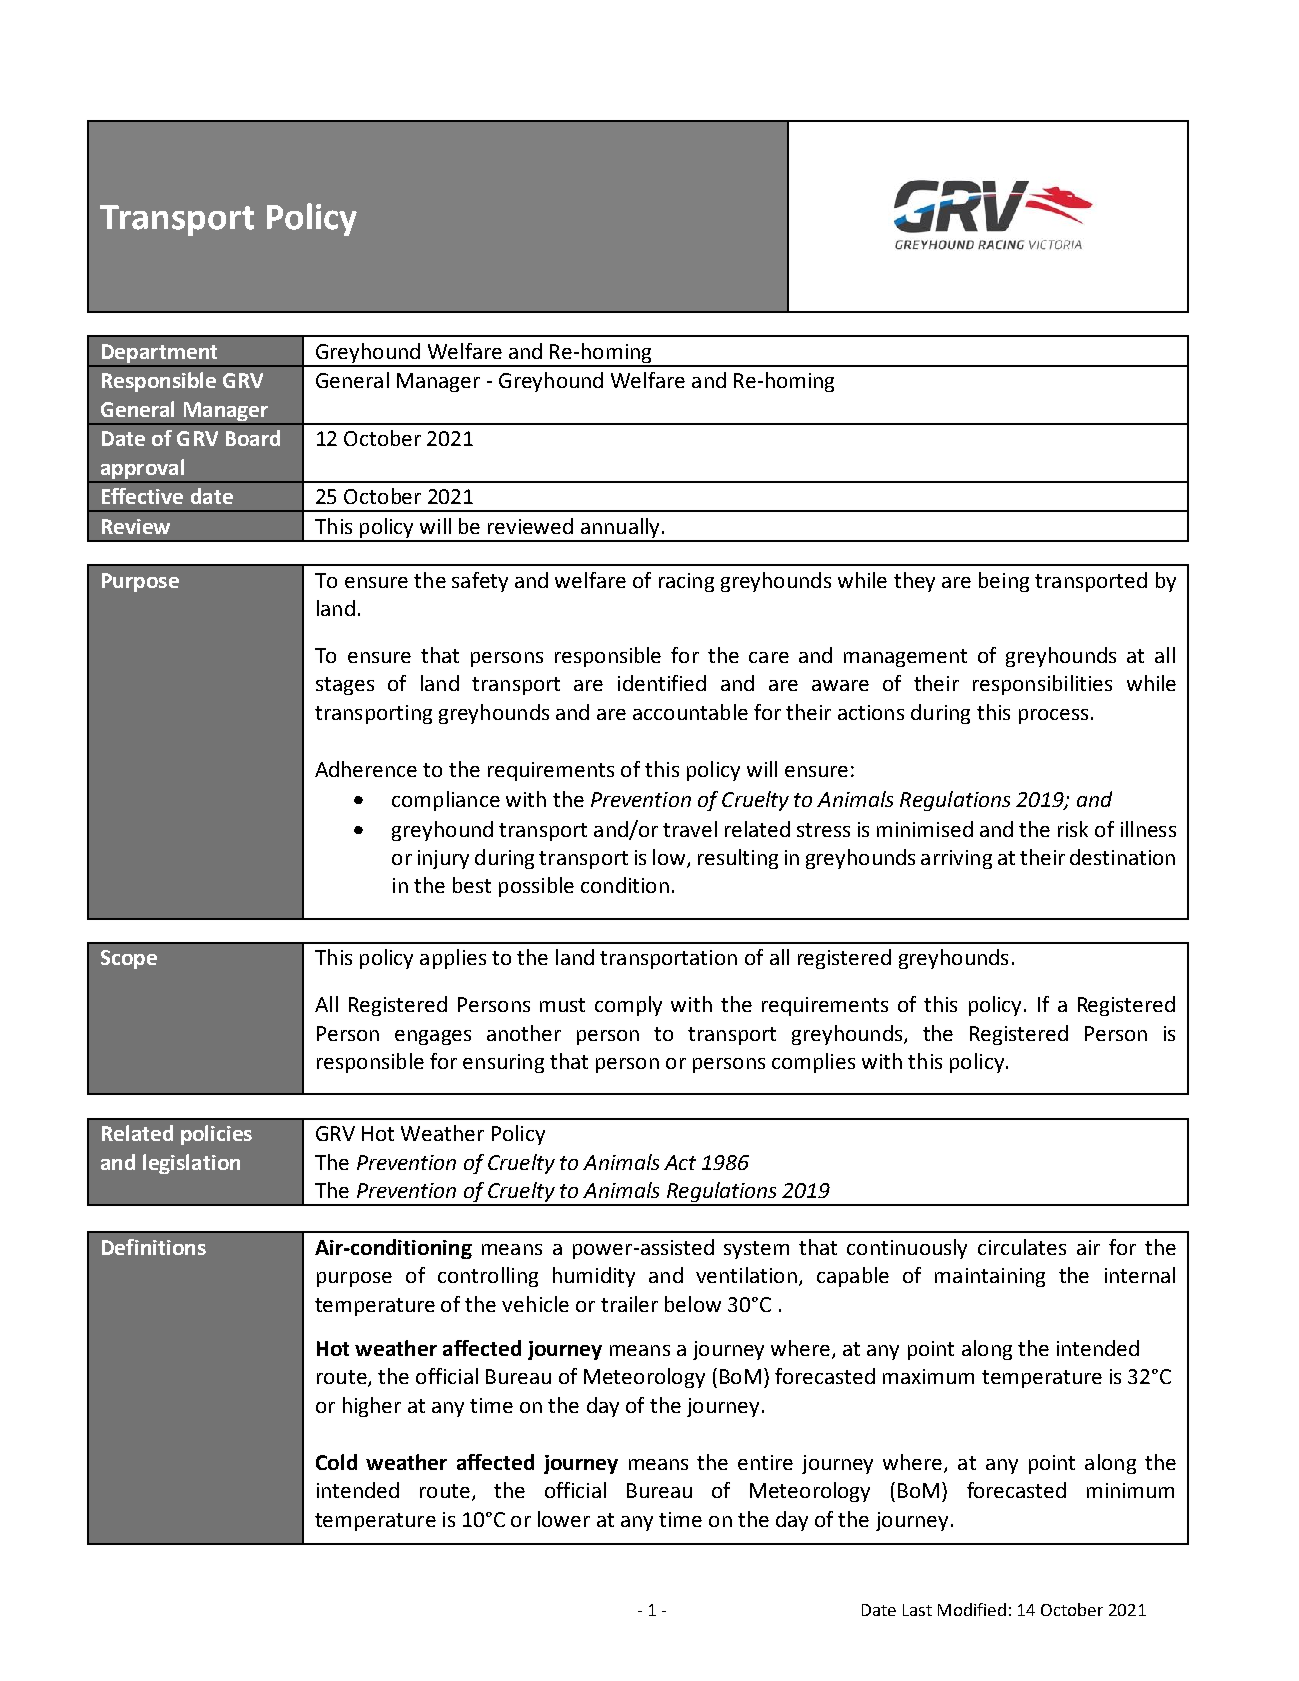 The width and height of the screenshot is (1299, 1681). I want to click on process, so click(1053, 716).
